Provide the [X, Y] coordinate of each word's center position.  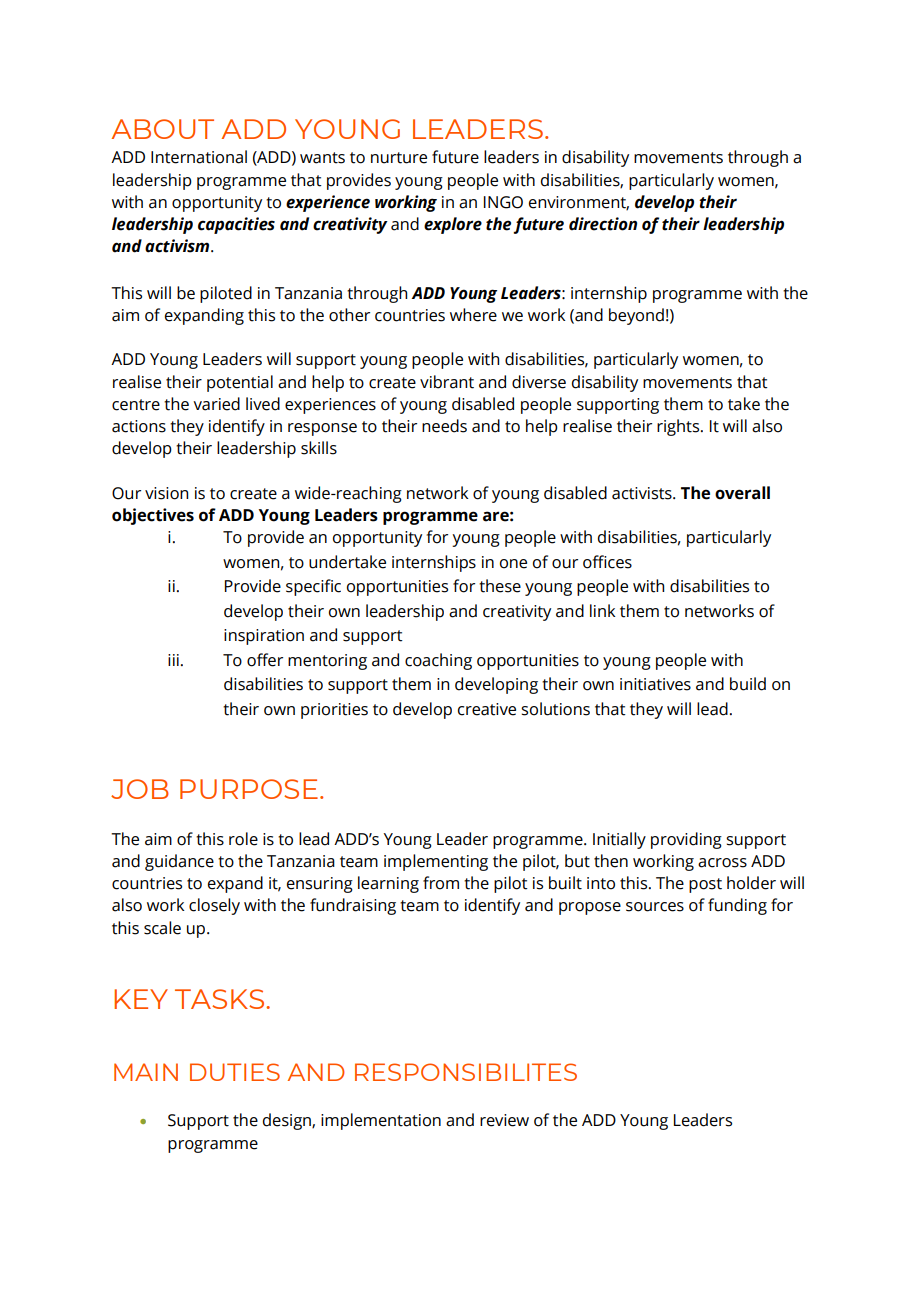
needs [444, 426]
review [504, 1120]
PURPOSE [249, 789]
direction [603, 224]
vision [166, 493]
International [199, 157]
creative [487, 709]
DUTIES [235, 1072]
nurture [399, 158]
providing [686, 840]
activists [643, 493]
